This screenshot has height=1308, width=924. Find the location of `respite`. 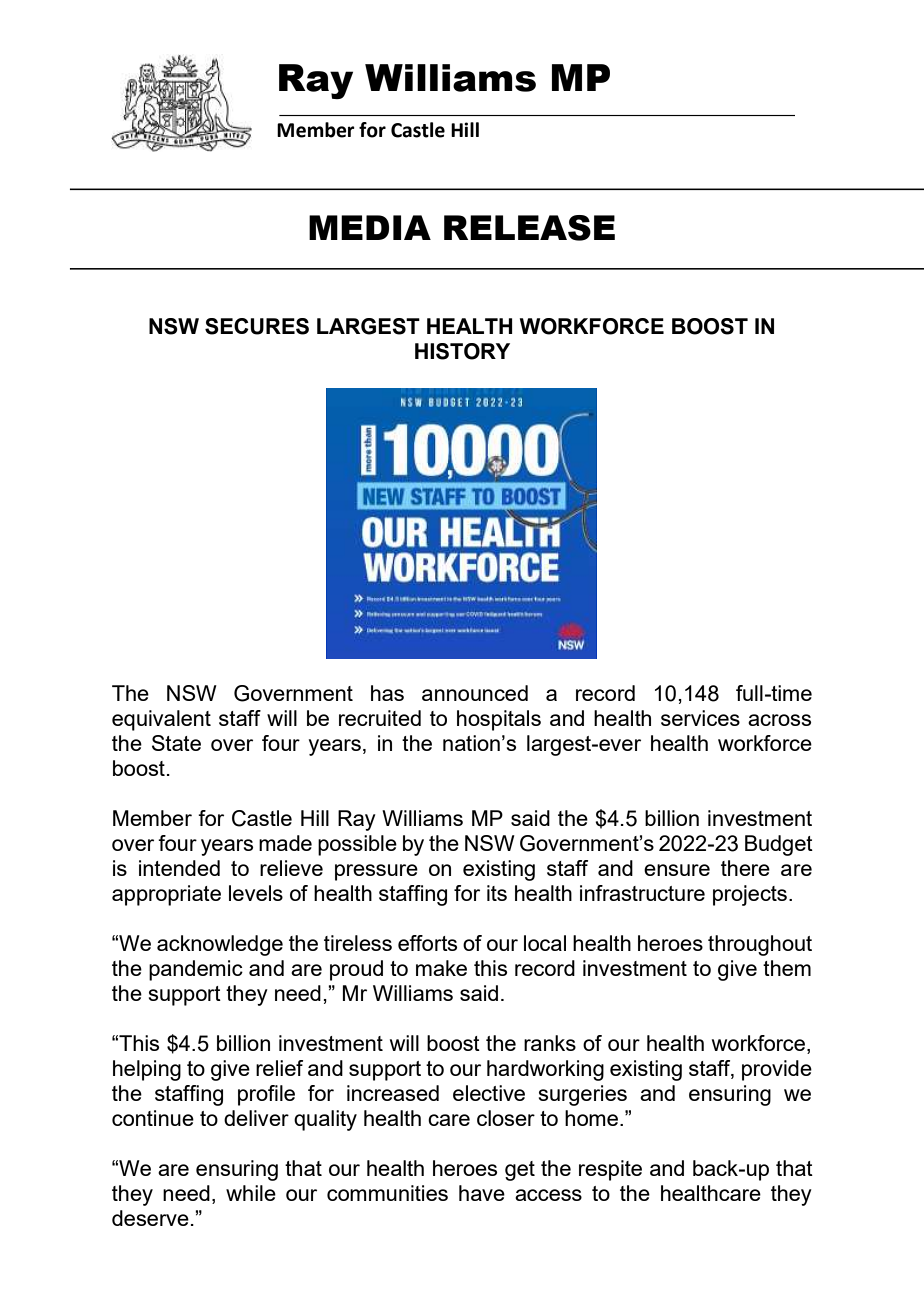

respite is located at coordinates (610, 1170).
